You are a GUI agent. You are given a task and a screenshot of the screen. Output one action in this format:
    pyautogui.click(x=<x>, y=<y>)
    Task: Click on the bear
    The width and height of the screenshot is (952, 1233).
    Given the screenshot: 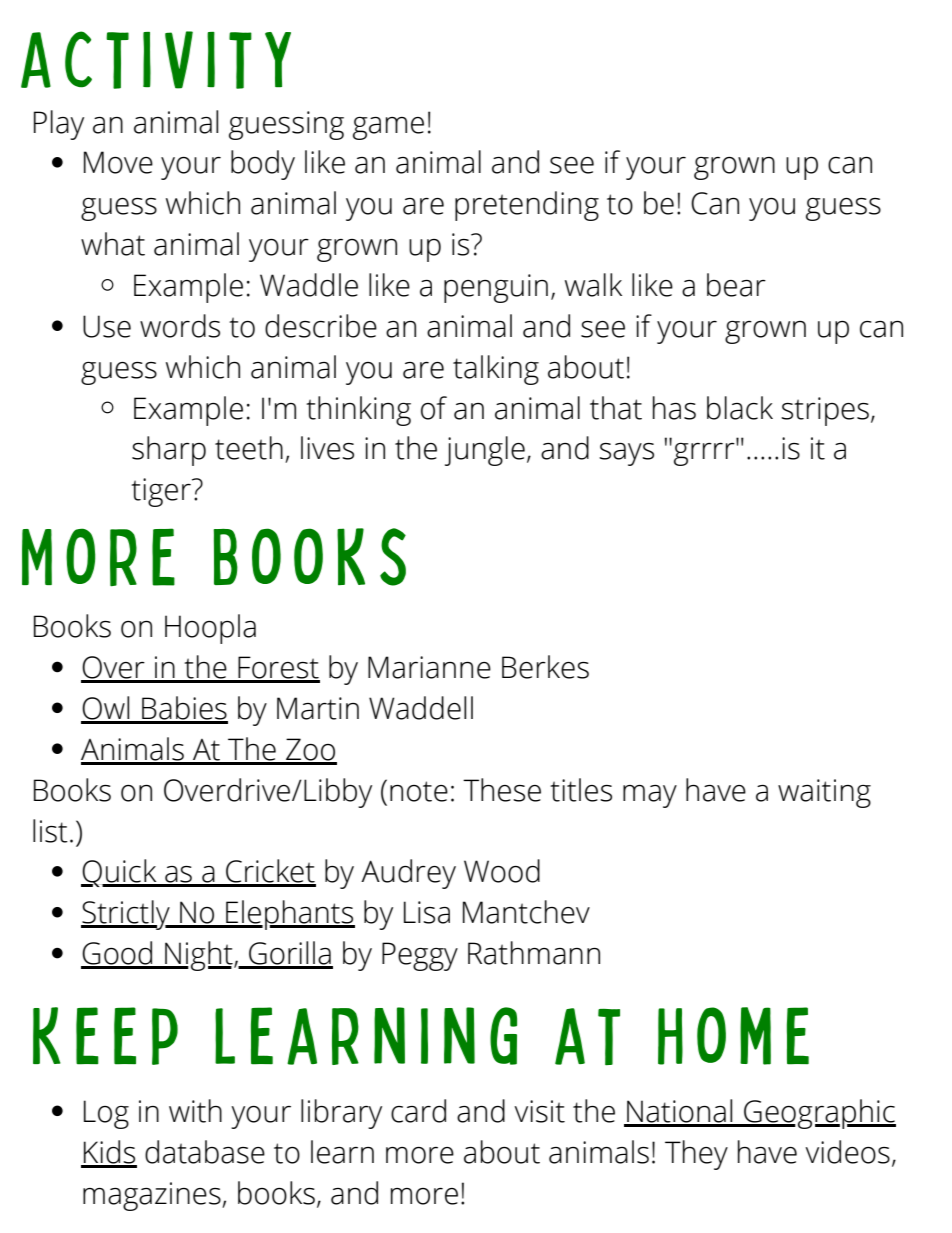 What is the action you would take?
    pyautogui.click(x=736, y=285)
